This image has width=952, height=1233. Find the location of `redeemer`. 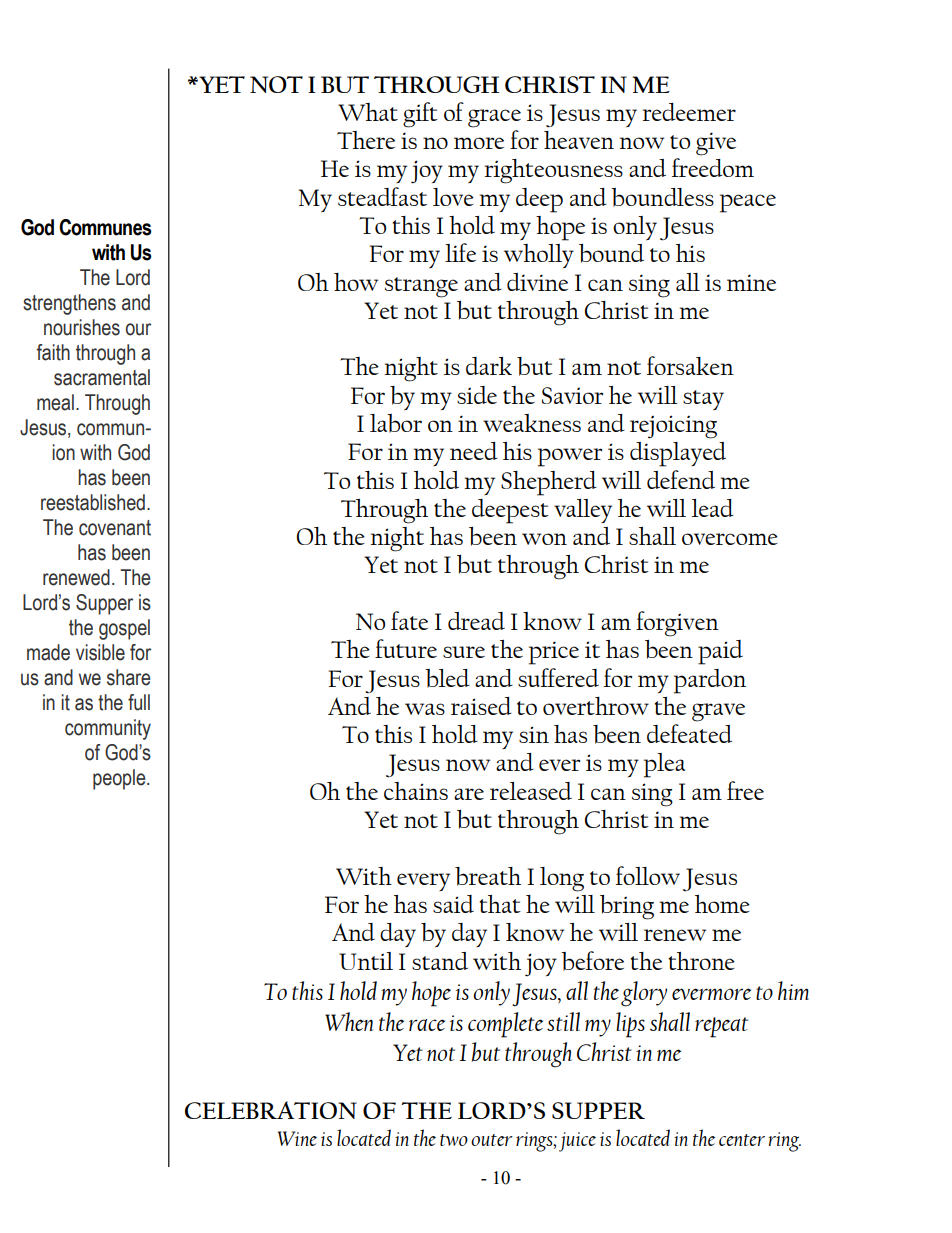

redeemer is located at coordinates (689, 112).
